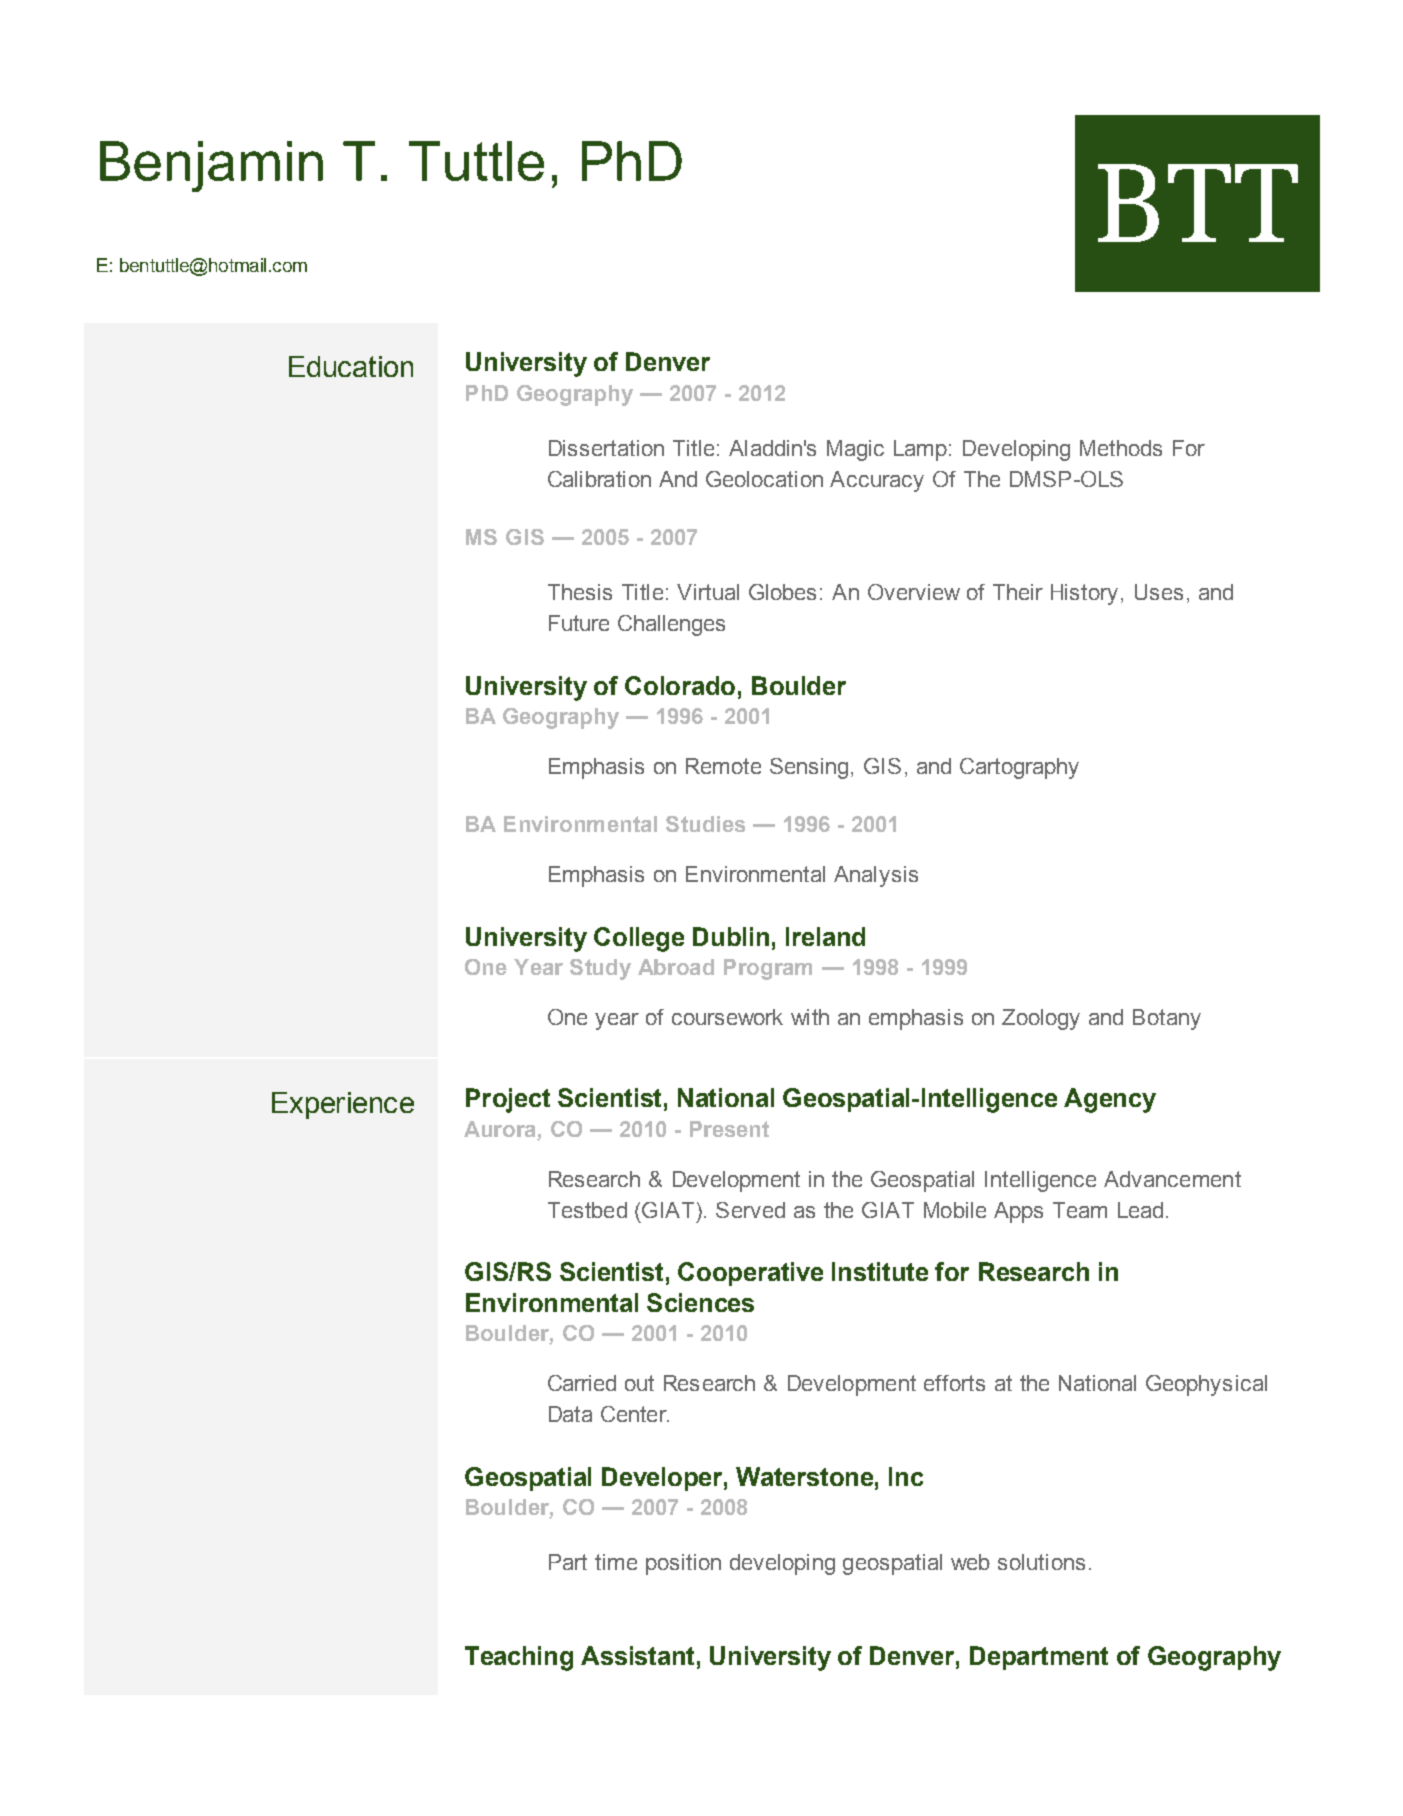 The image size is (1403, 1816). What do you see at coordinates (731, 936) in the screenshot?
I see `Dublin` at bounding box center [731, 936].
